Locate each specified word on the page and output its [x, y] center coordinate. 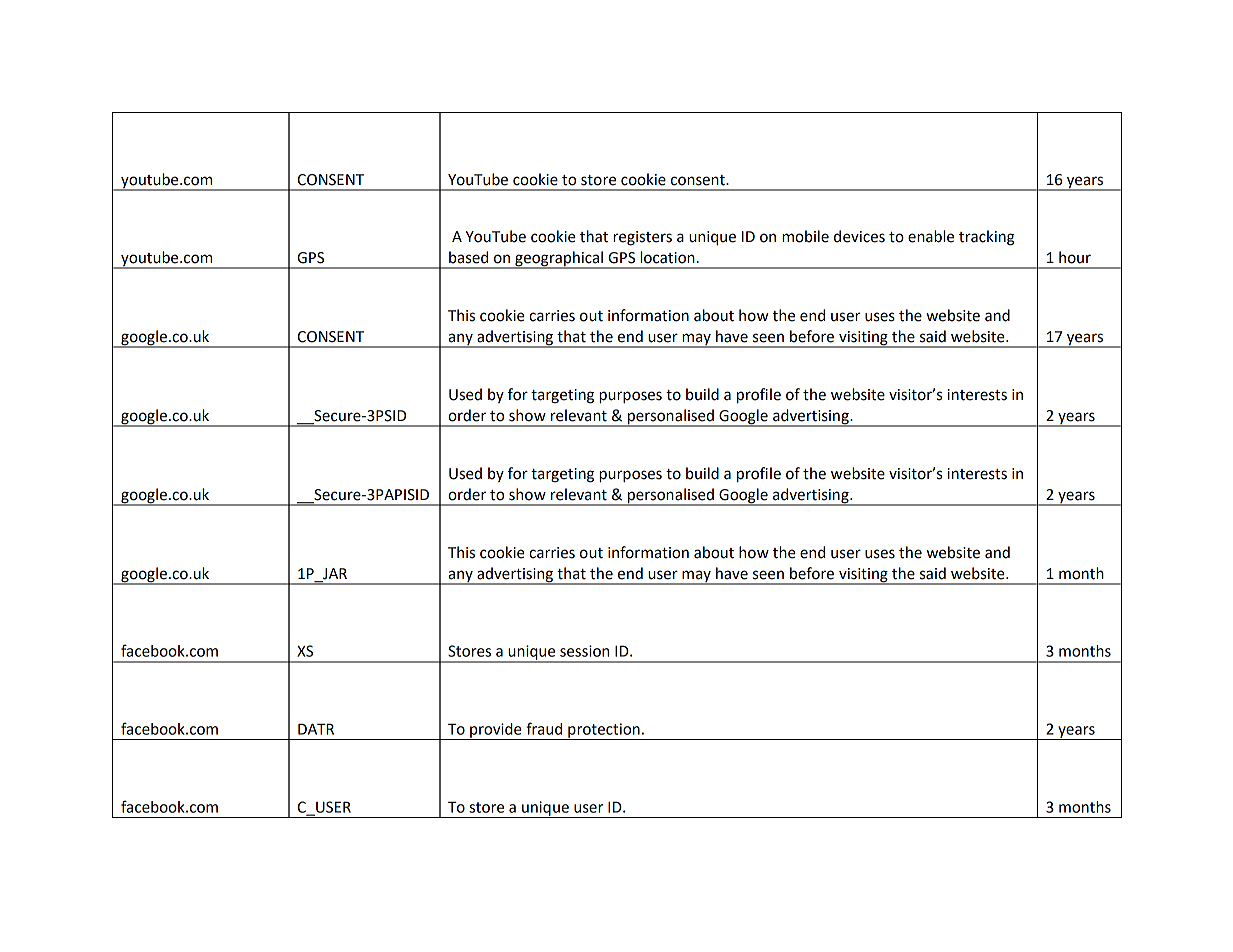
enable [931, 236]
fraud [544, 728]
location [667, 257]
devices [859, 236]
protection [604, 731]
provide [496, 731]
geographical [559, 260]
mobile [805, 236]
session [584, 651]
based [468, 257]
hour [1075, 257]
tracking [987, 238]
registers [642, 238]
